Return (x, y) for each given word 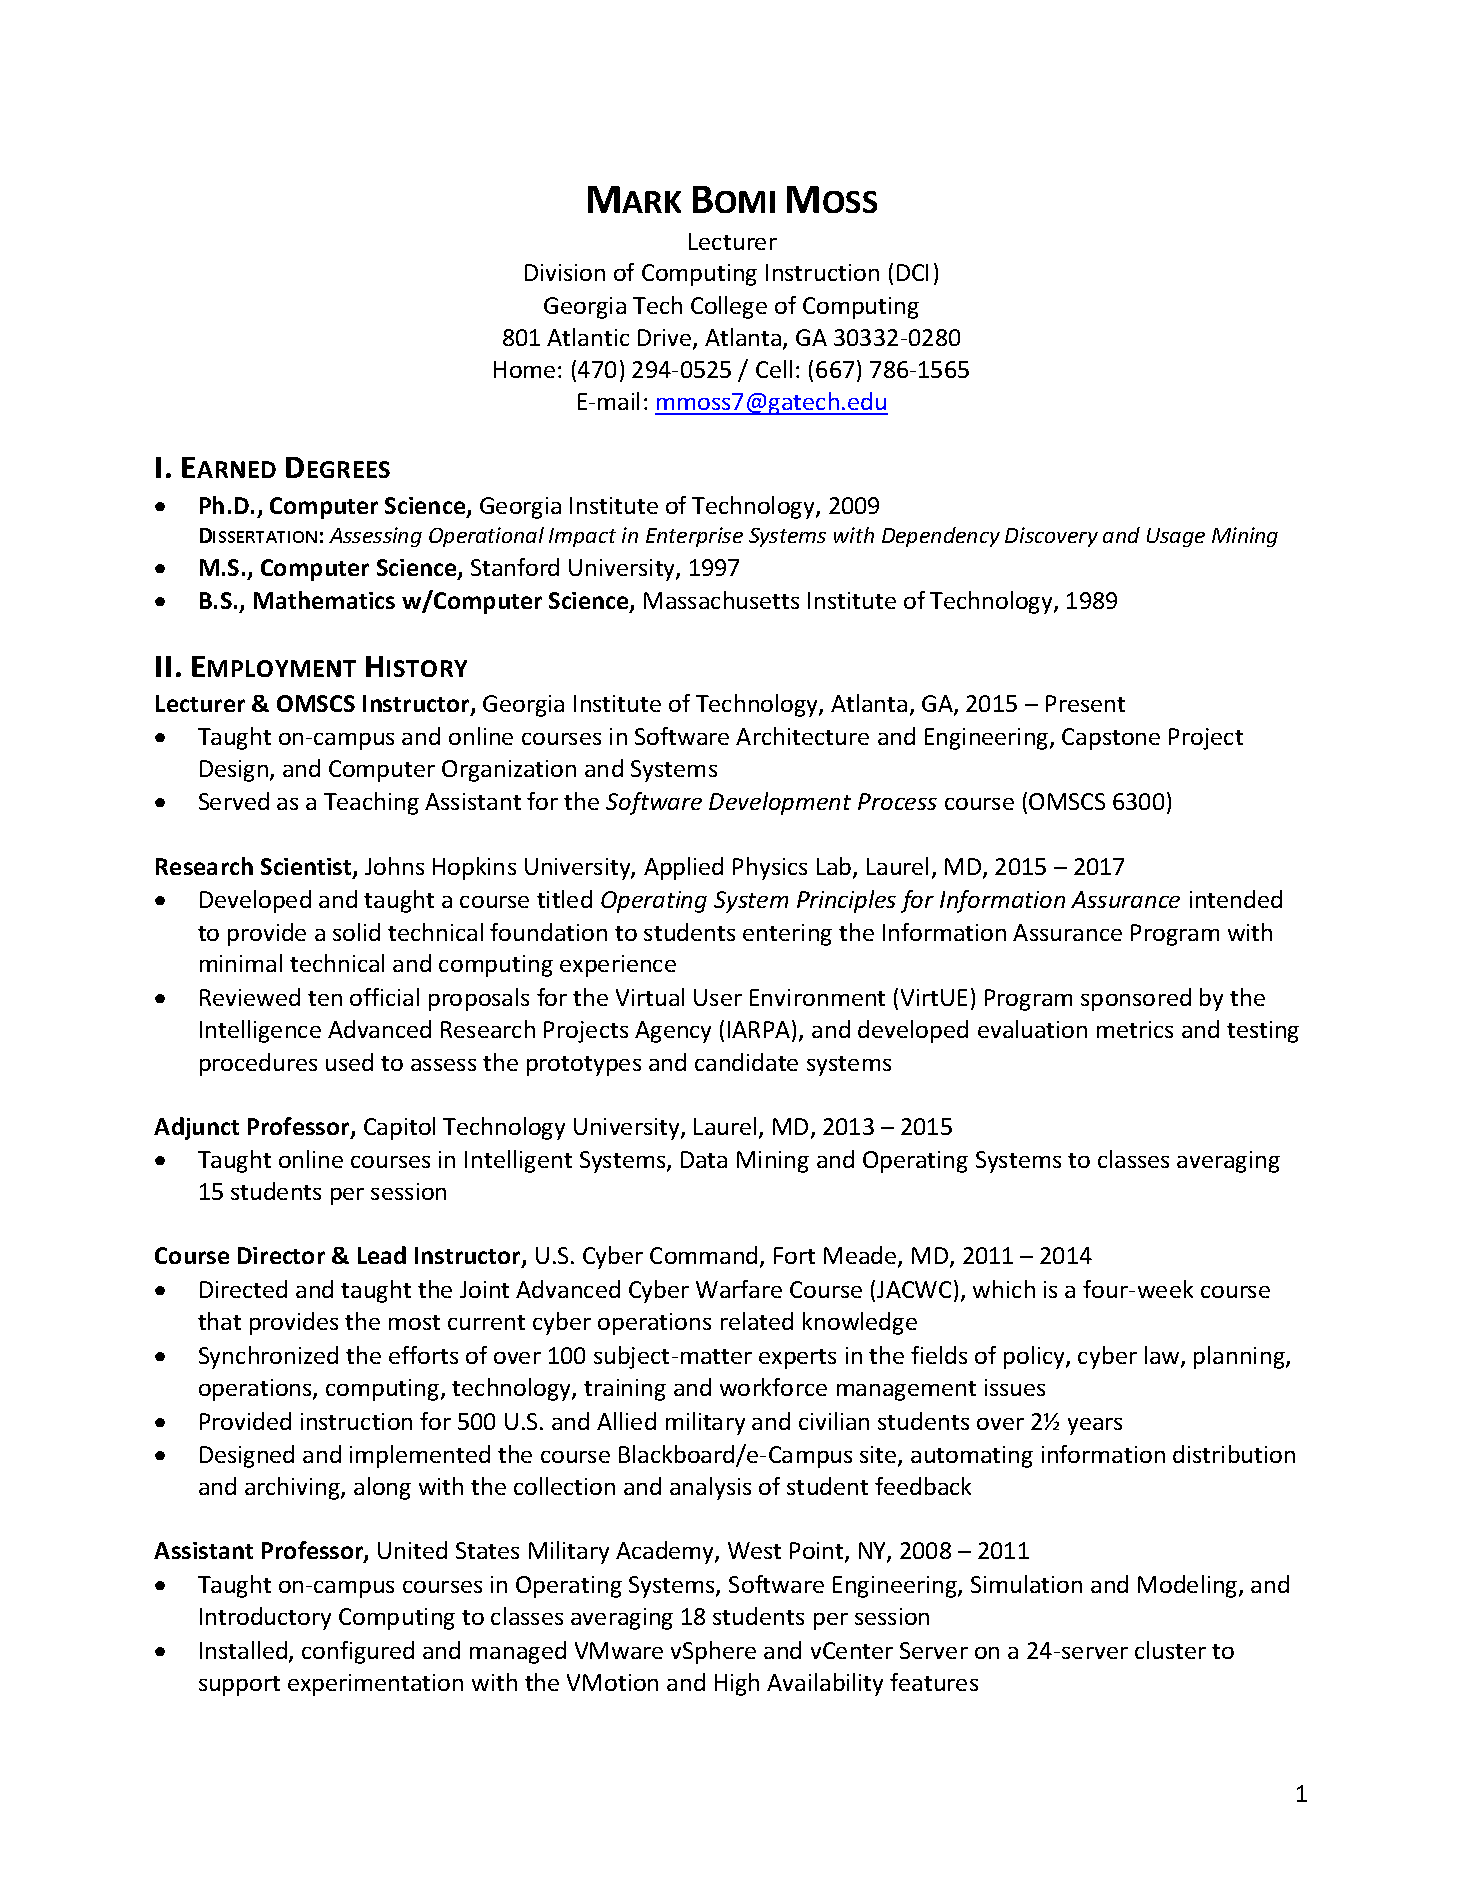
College (729, 307)
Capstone (1111, 739)
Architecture (802, 736)
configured (358, 1652)
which (1004, 1289)
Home (524, 369)
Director (281, 1255)
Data (704, 1159)
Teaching (371, 803)
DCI (912, 272)
